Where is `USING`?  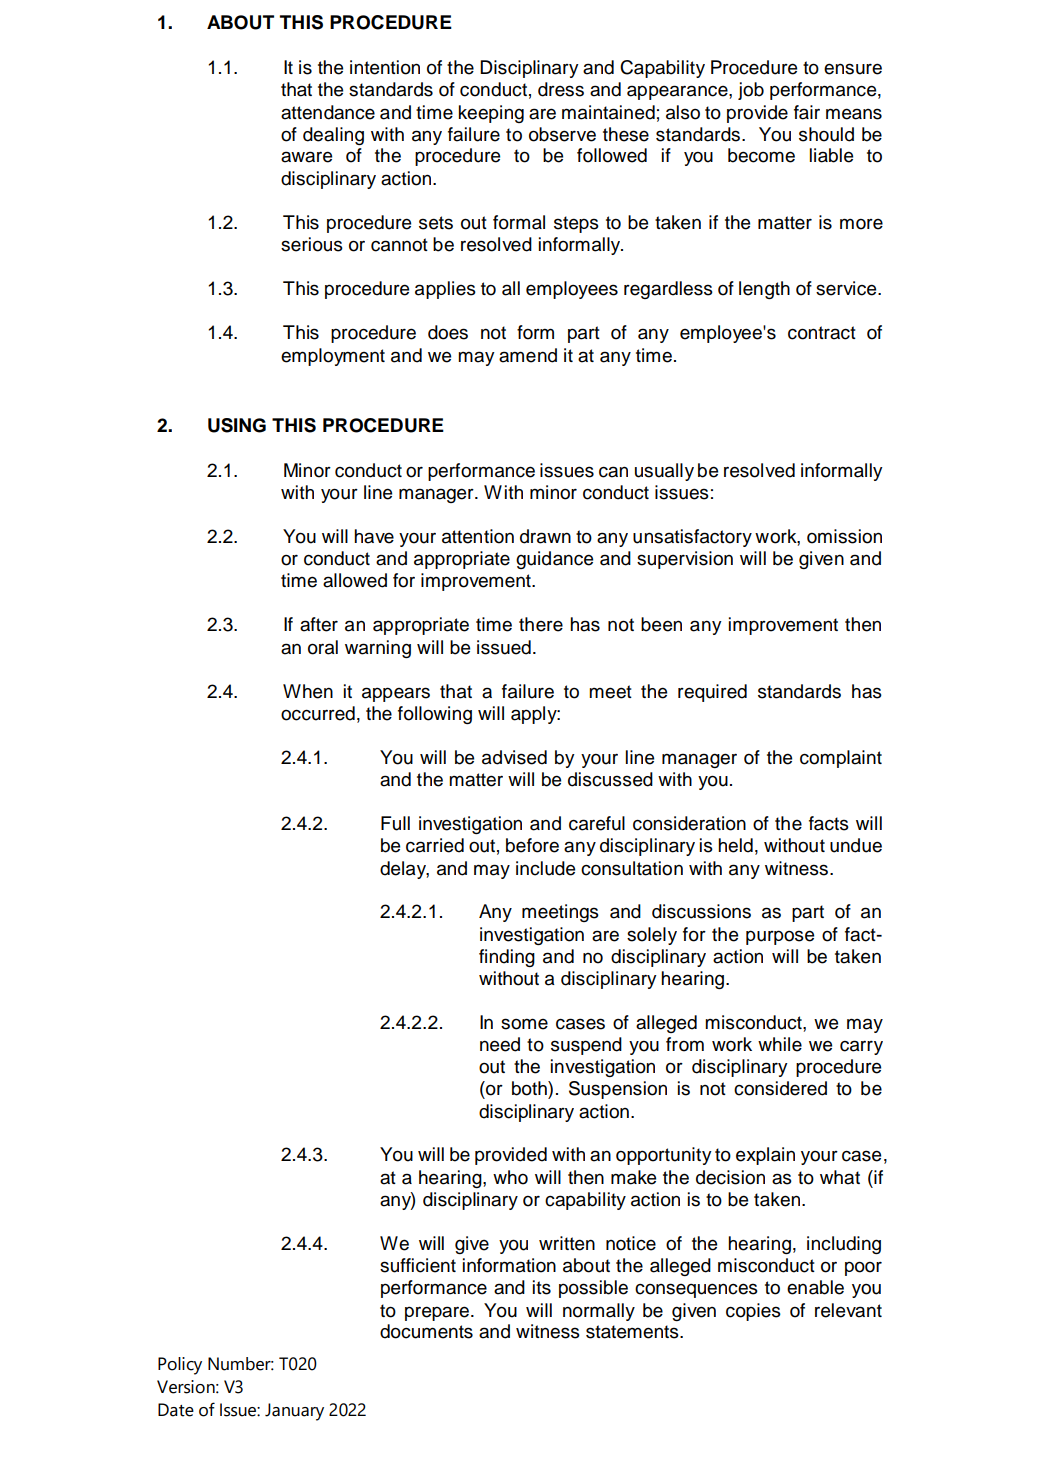 USING is located at coordinates (237, 425).
